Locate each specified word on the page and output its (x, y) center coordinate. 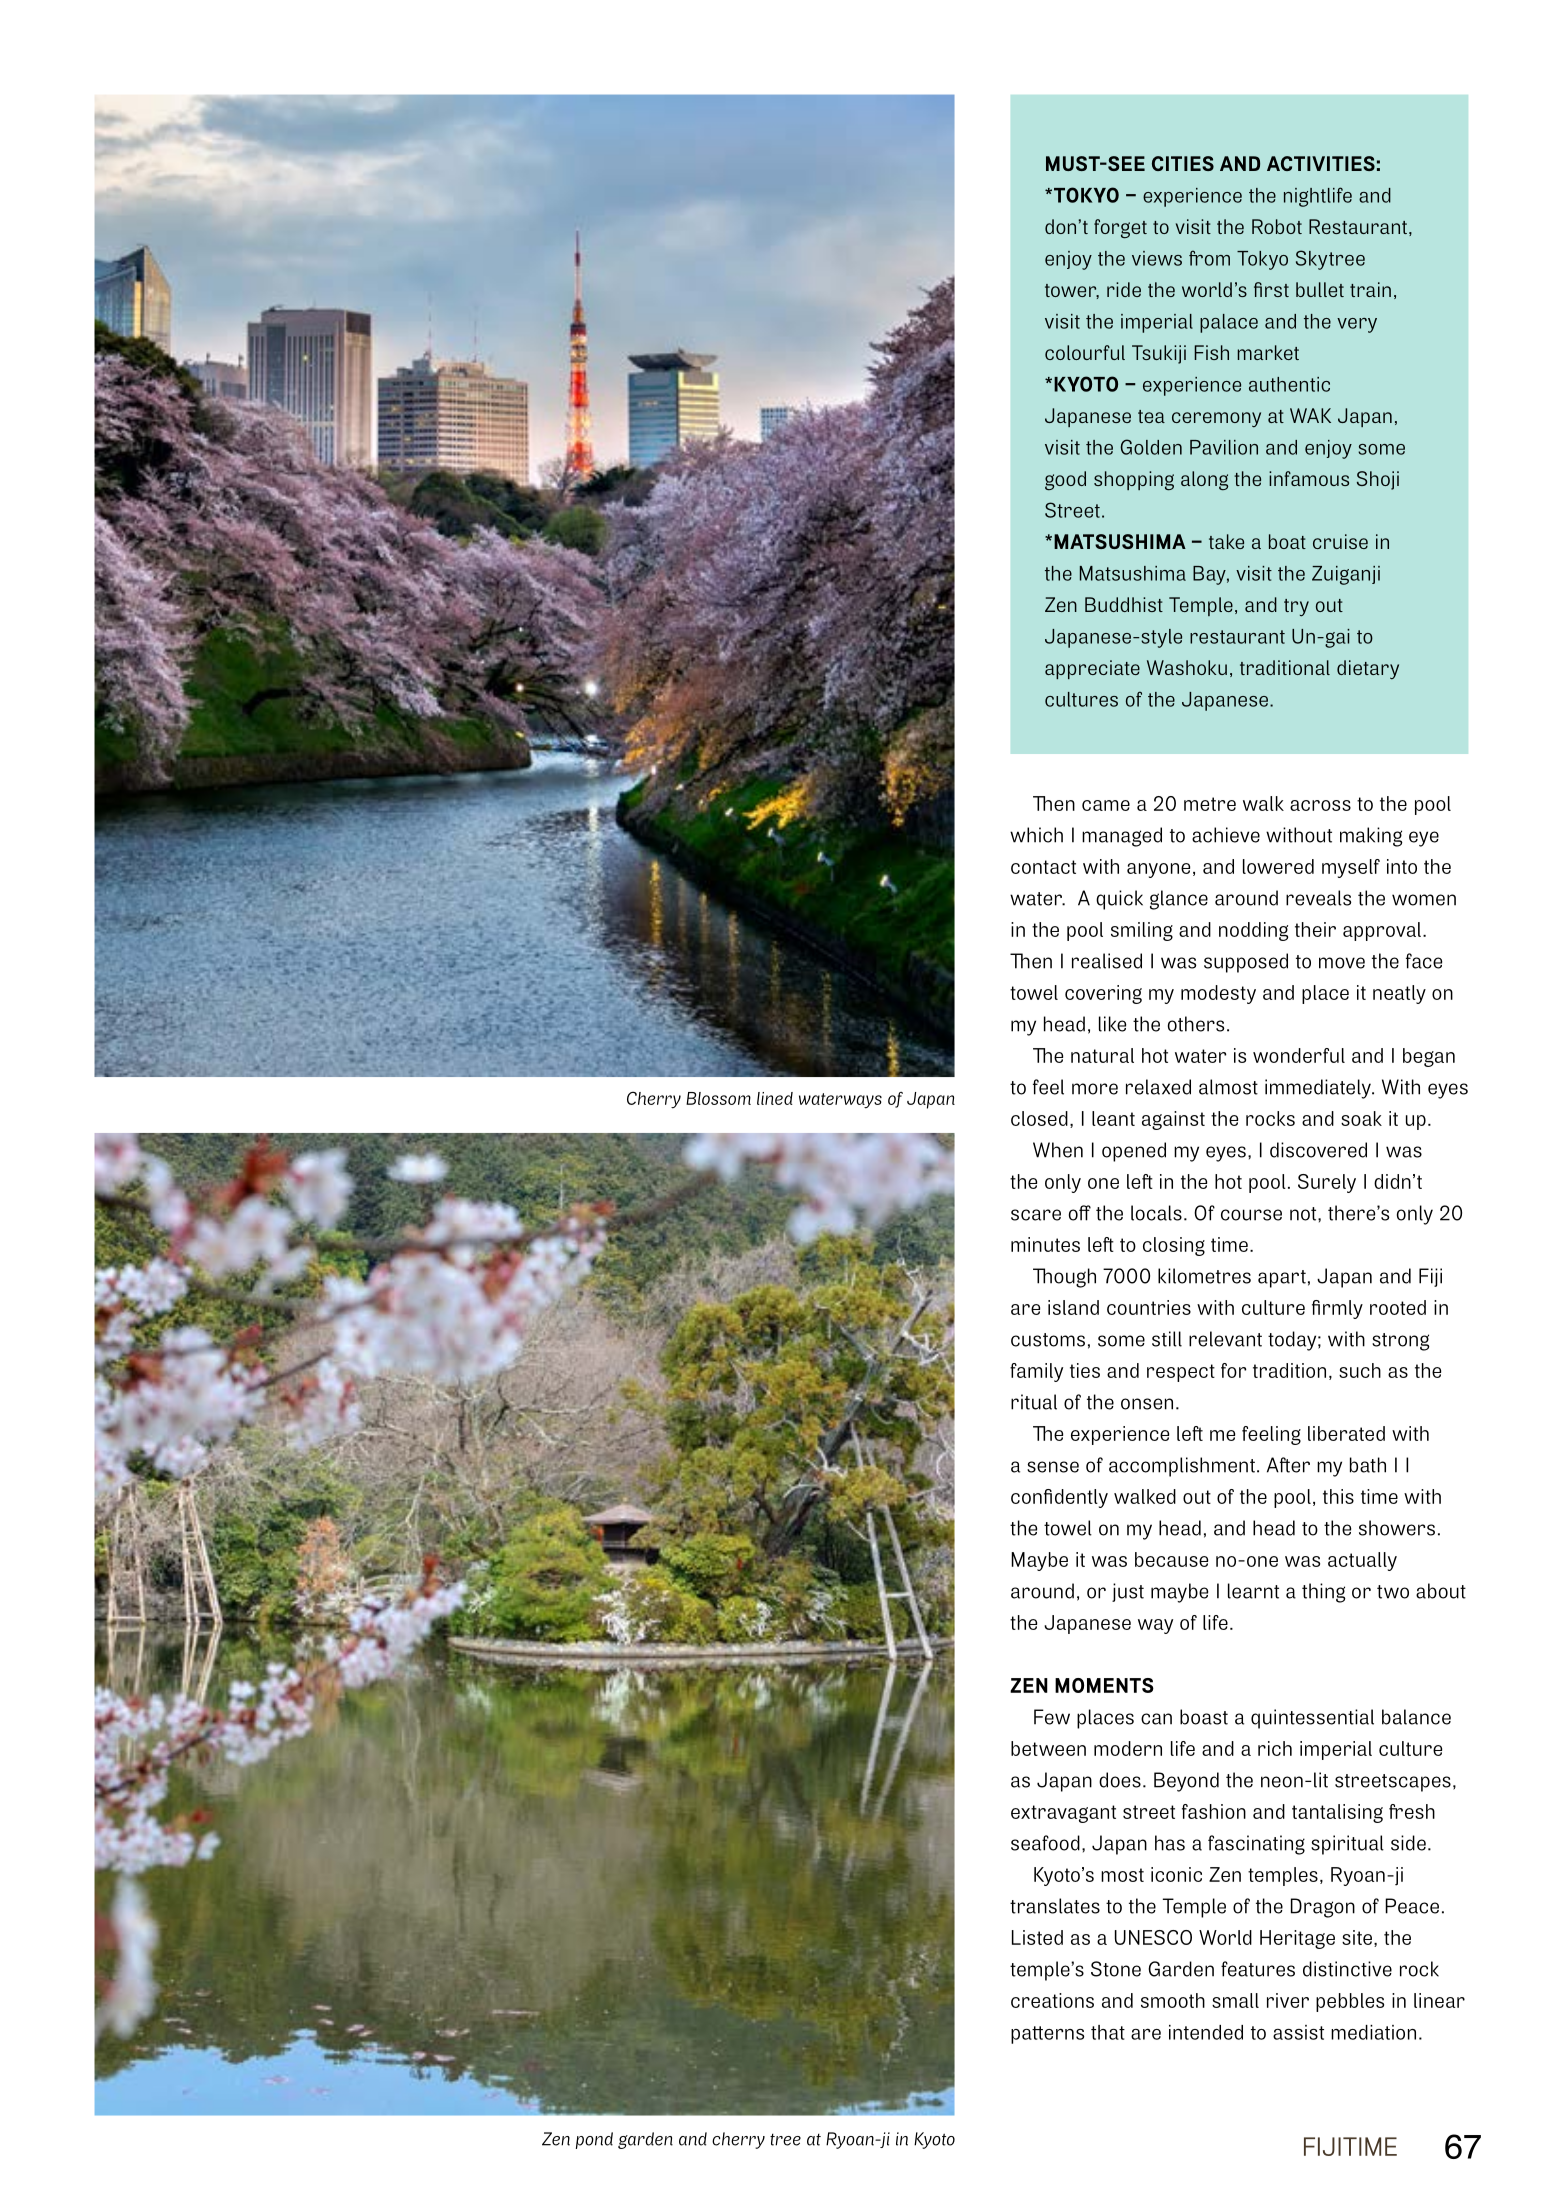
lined (775, 1098)
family (1036, 1372)
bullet (1320, 289)
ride (1124, 289)
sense (1053, 1467)
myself (1351, 868)
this (1338, 1496)
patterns (1047, 2035)
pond (594, 2140)
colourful (1085, 352)
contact (1043, 867)
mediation (1373, 2032)
